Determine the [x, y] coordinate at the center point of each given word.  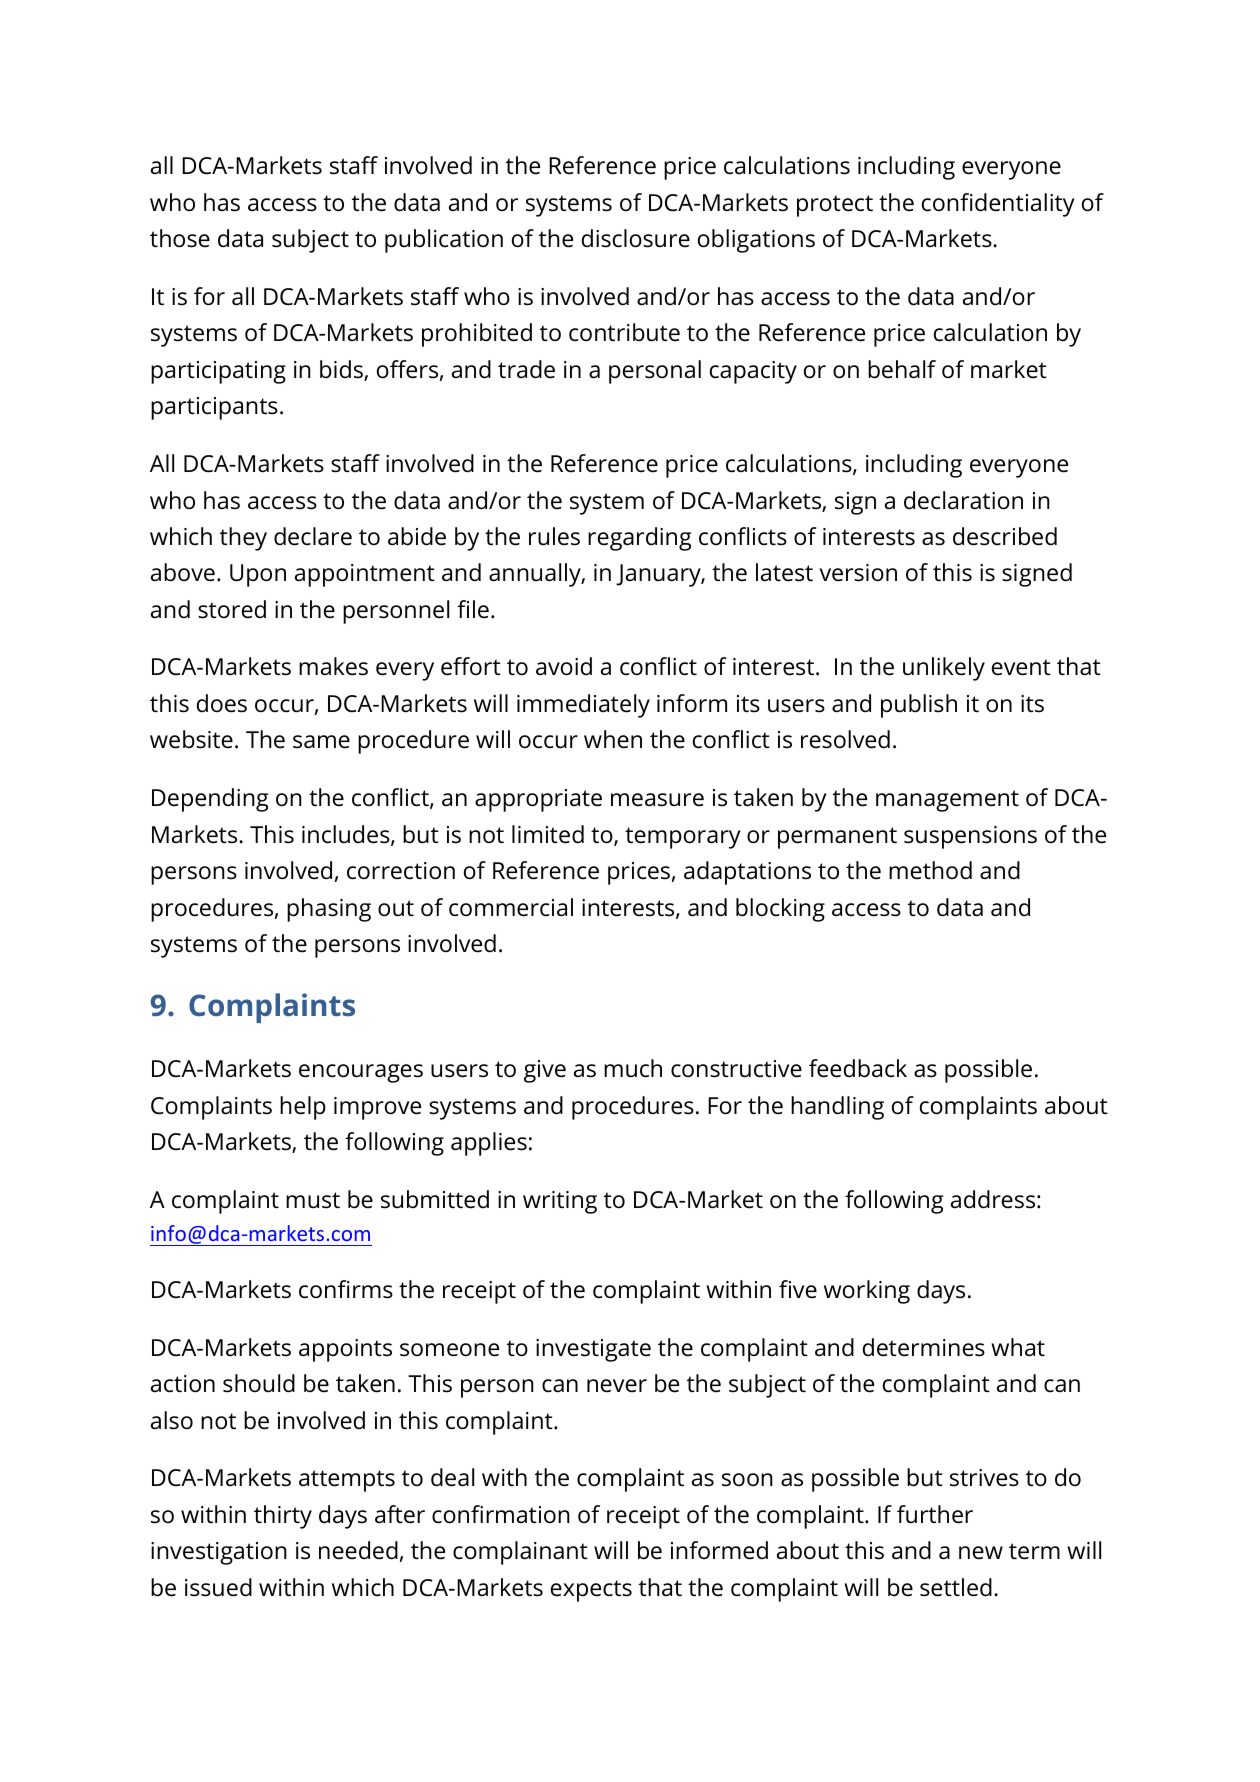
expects [591, 1591]
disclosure [636, 238]
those [180, 238]
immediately [583, 706]
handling [837, 1108]
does [222, 703]
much [633, 1068]
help [303, 1108]
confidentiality [998, 205]
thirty [283, 1517]
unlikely [944, 669]
